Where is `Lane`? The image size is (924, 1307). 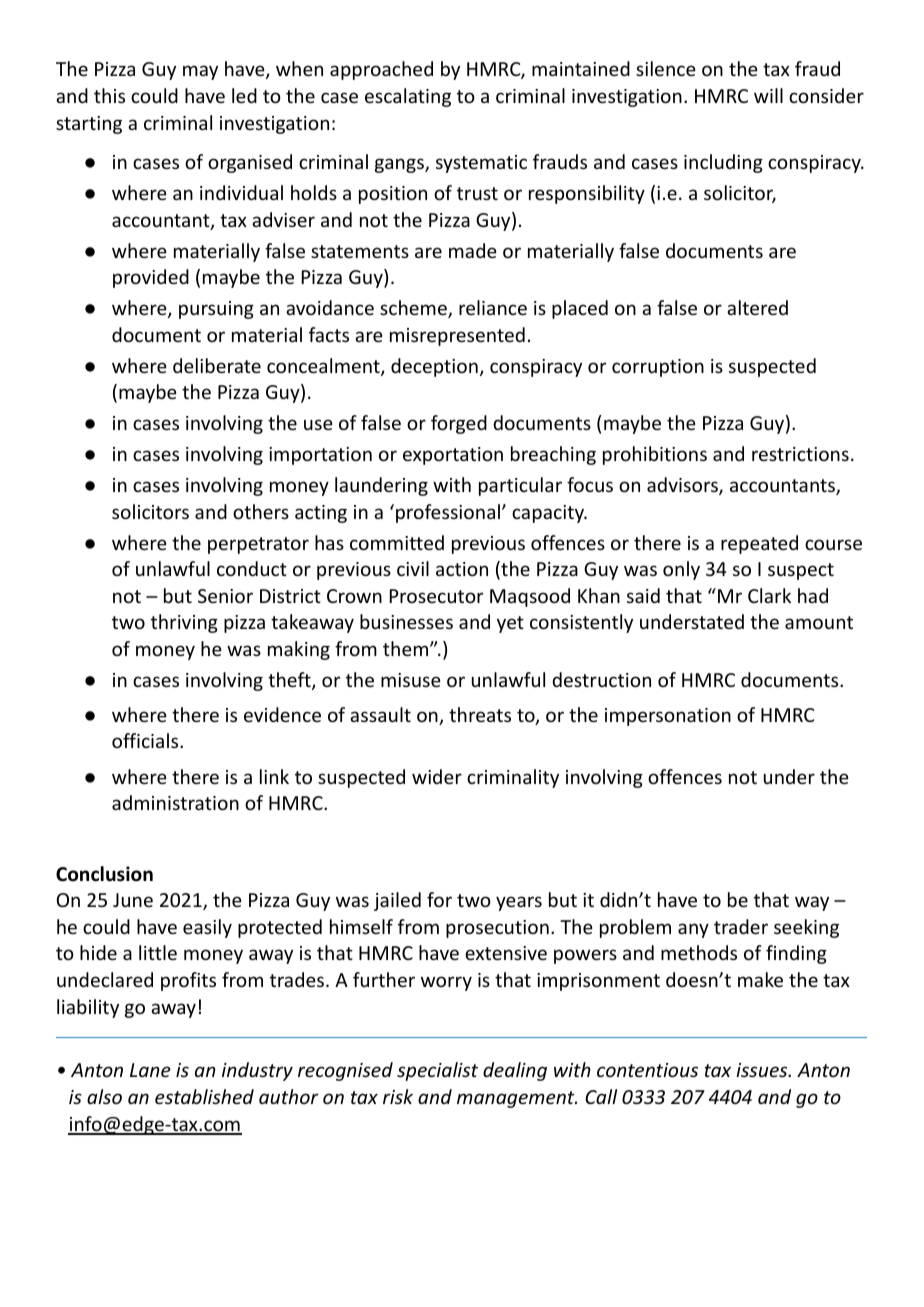 Lane is located at coordinates (150, 1070).
